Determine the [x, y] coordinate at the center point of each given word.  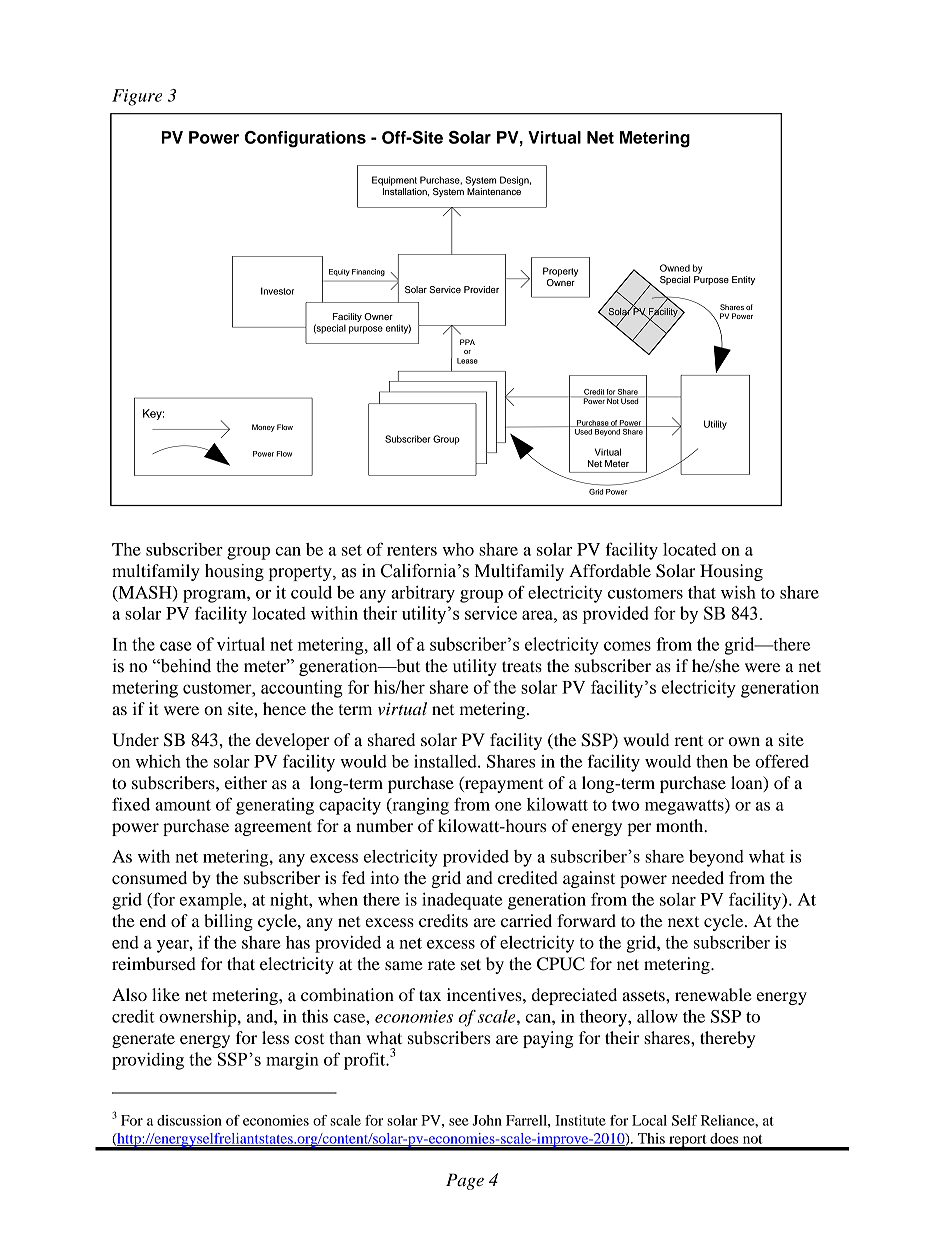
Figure [137, 97]
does [724, 1138]
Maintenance [494, 191]
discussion [189, 1120]
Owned [675, 268]
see [459, 1122]
